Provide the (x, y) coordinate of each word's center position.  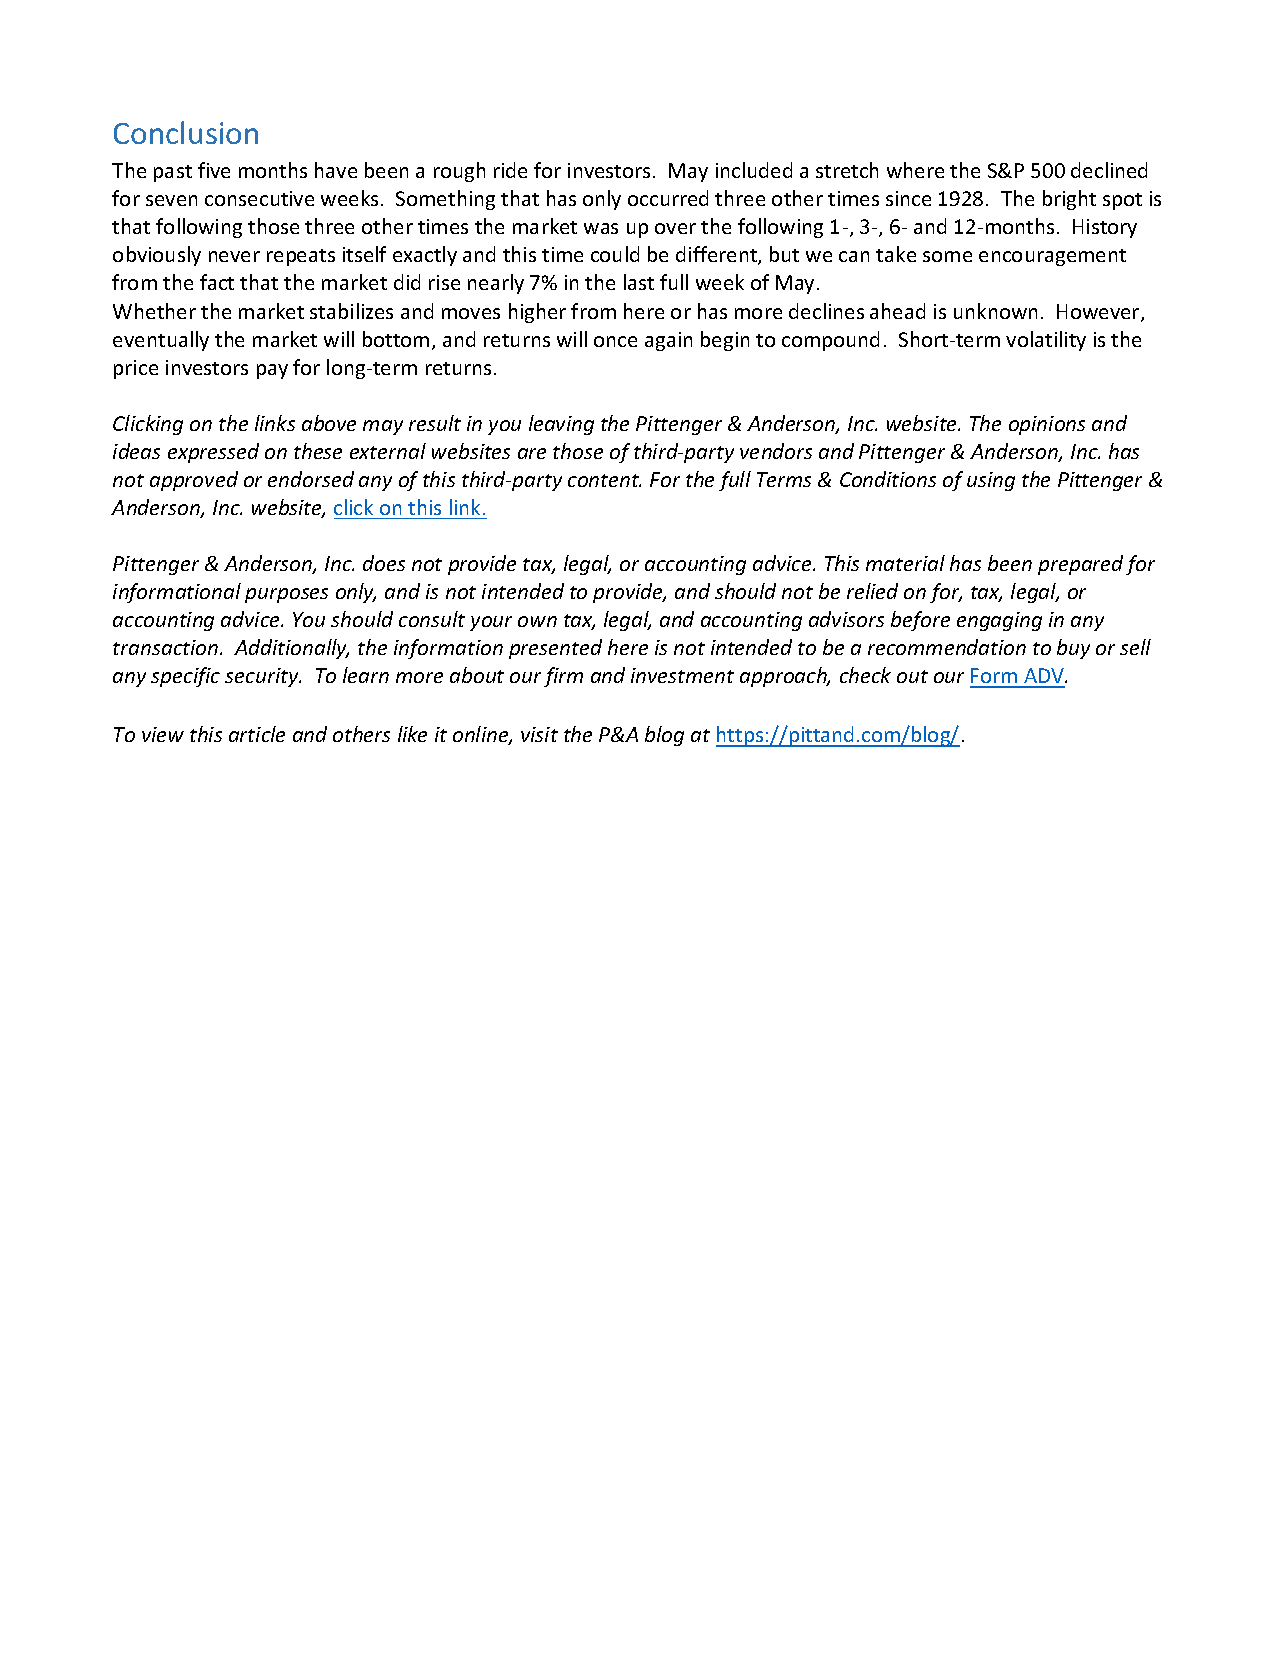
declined (1109, 170)
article (257, 734)
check (865, 675)
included (754, 170)
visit (539, 734)
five (214, 170)
